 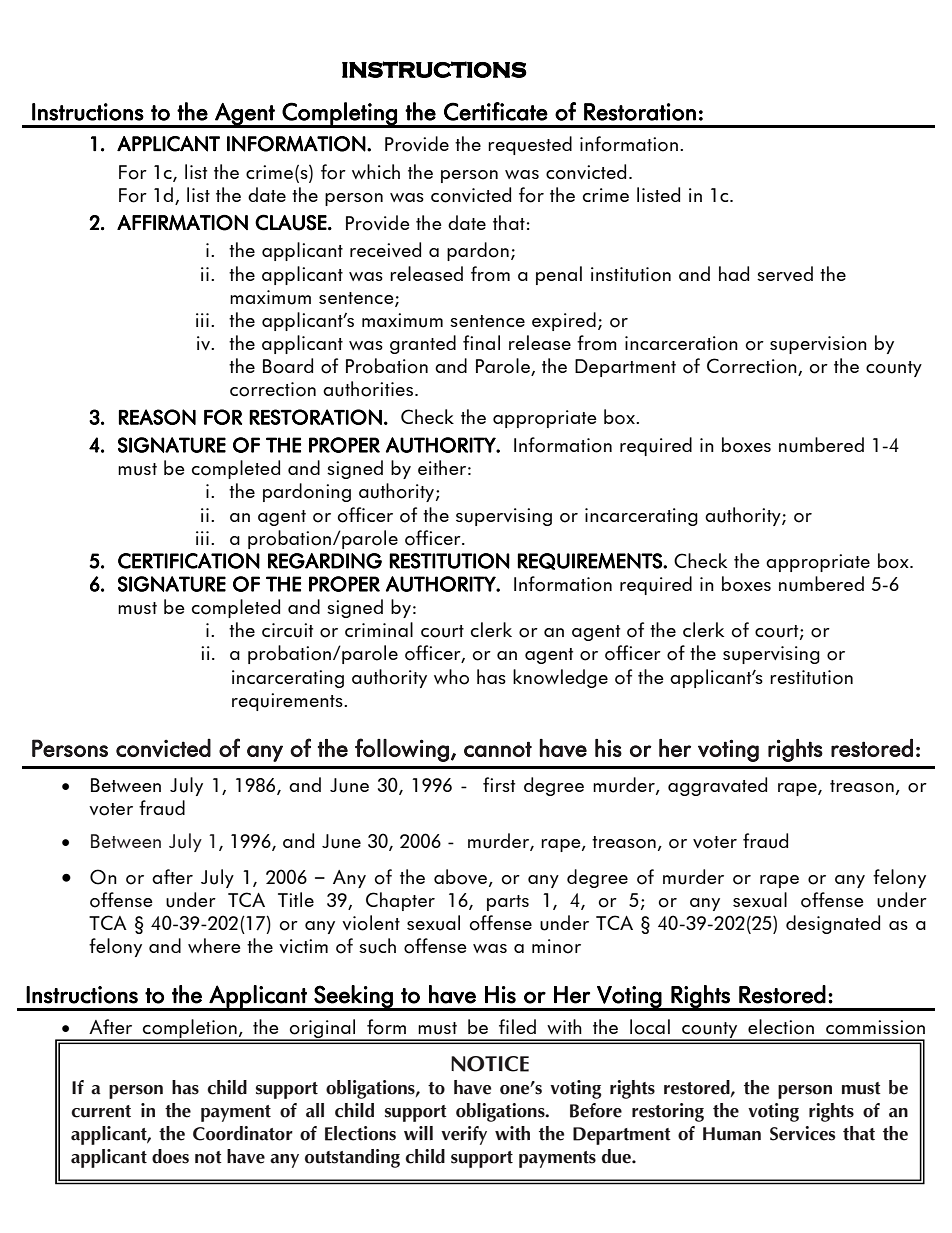 What do you see at coordinates (182, 223) in the screenshot?
I see `AFFIRMATION` at bounding box center [182, 223].
